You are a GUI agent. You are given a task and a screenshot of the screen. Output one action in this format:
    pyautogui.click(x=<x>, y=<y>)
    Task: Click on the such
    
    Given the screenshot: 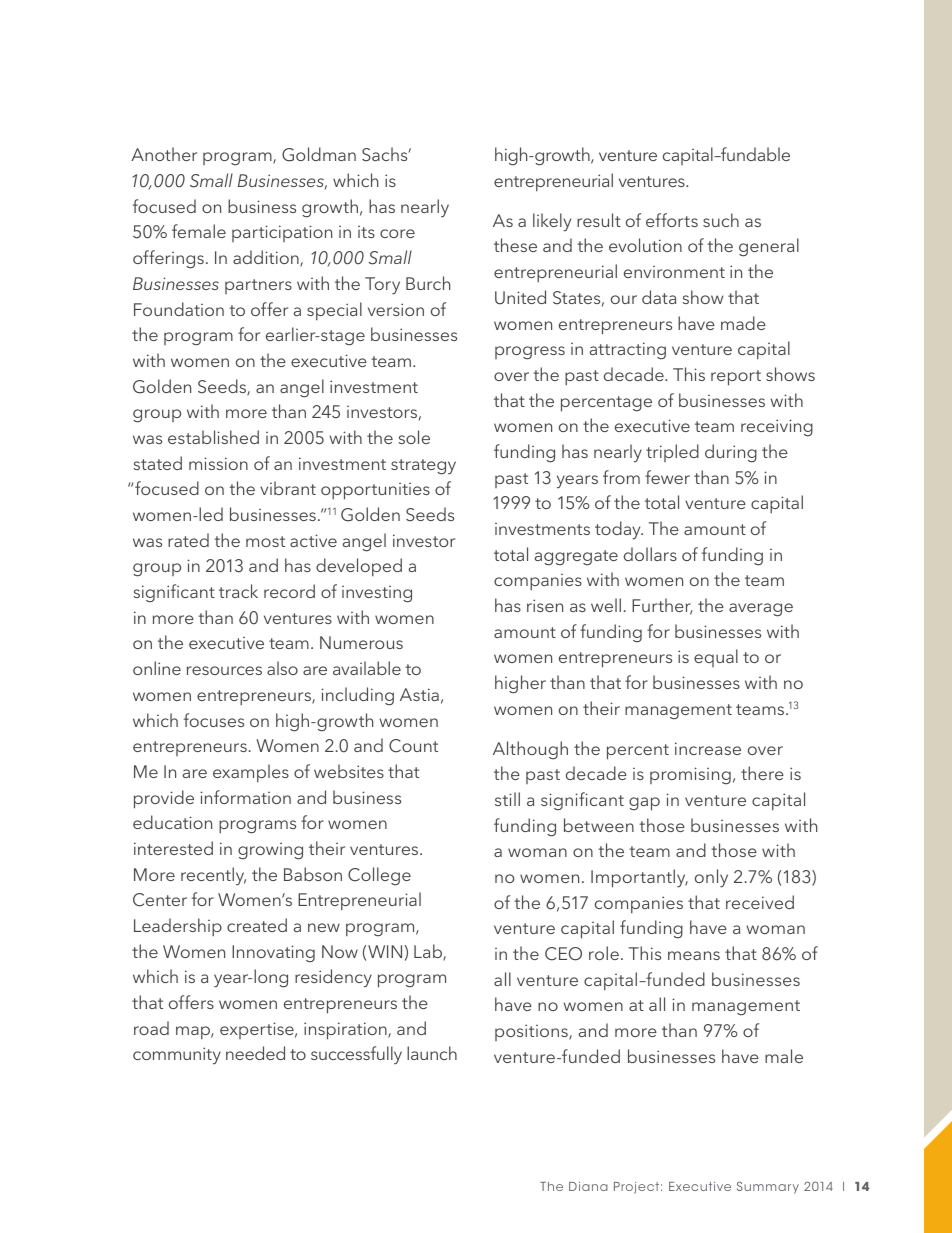 What is the action you would take?
    pyautogui.click(x=721, y=220)
